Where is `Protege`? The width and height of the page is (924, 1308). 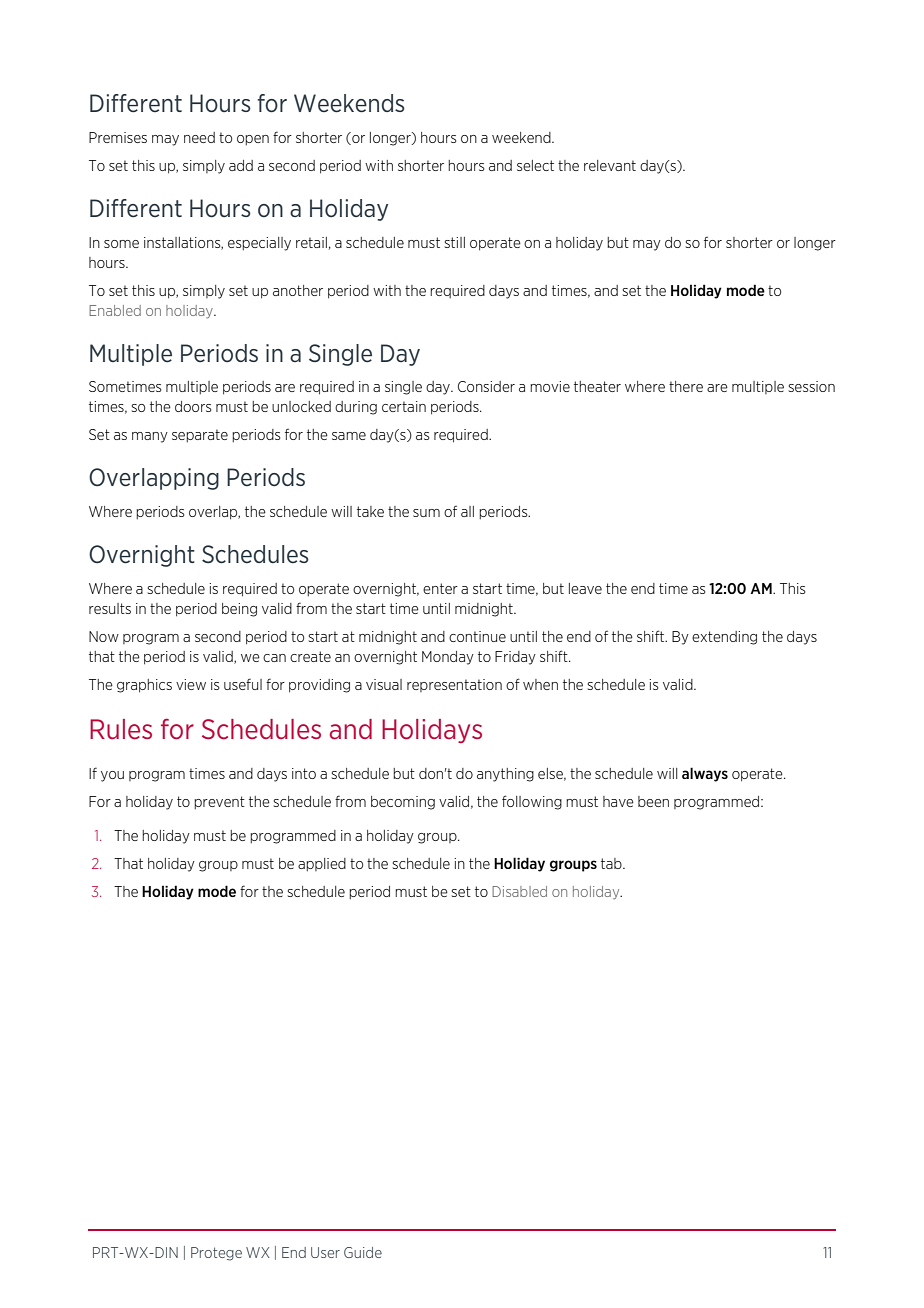
Protege is located at coordinates (216, 1254).
